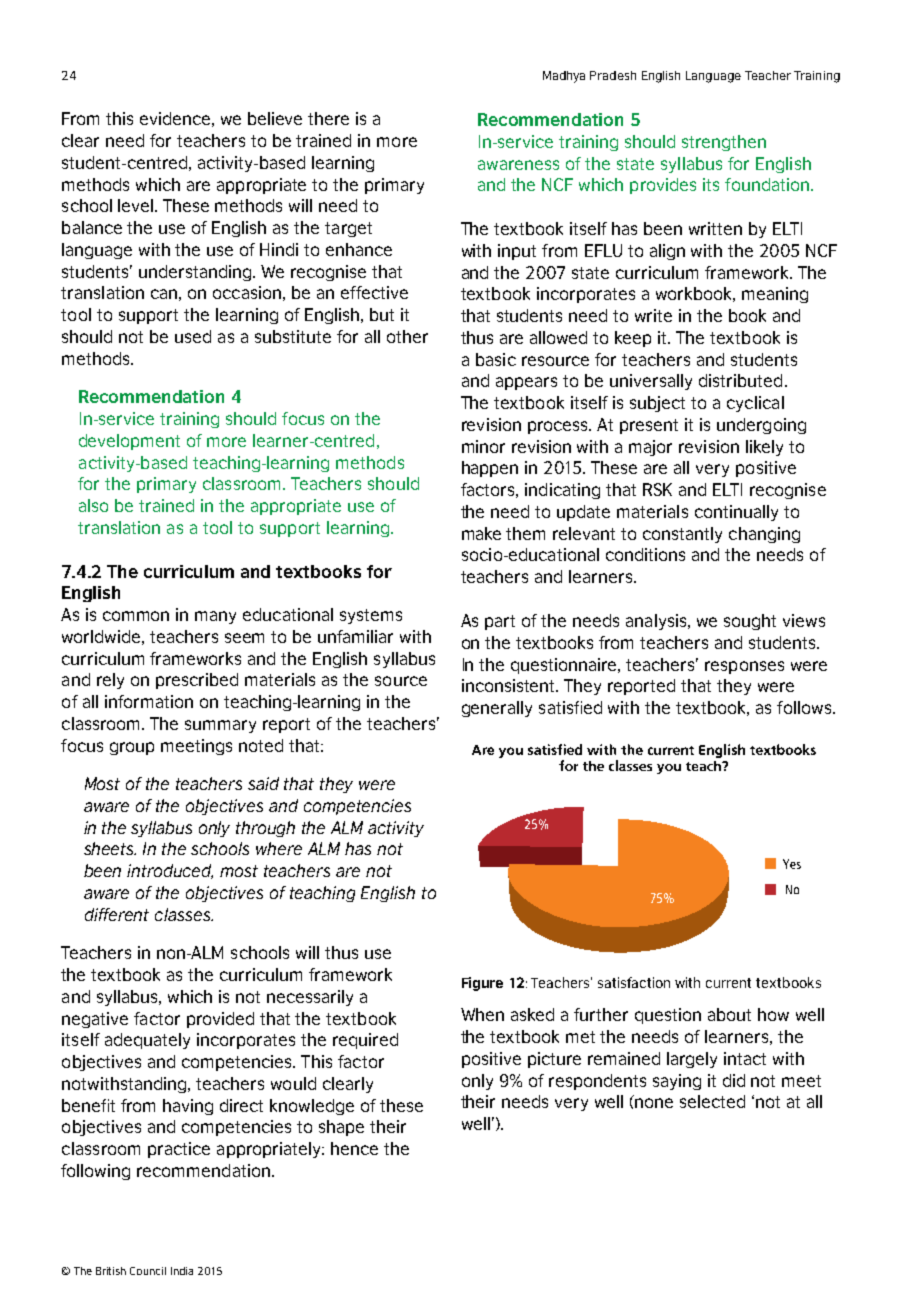 This screenshot has width=924, height=1308. What do you see at coordinates (728, 983) in the screenshot?
I see `current` at bounding box center [728, 983].
